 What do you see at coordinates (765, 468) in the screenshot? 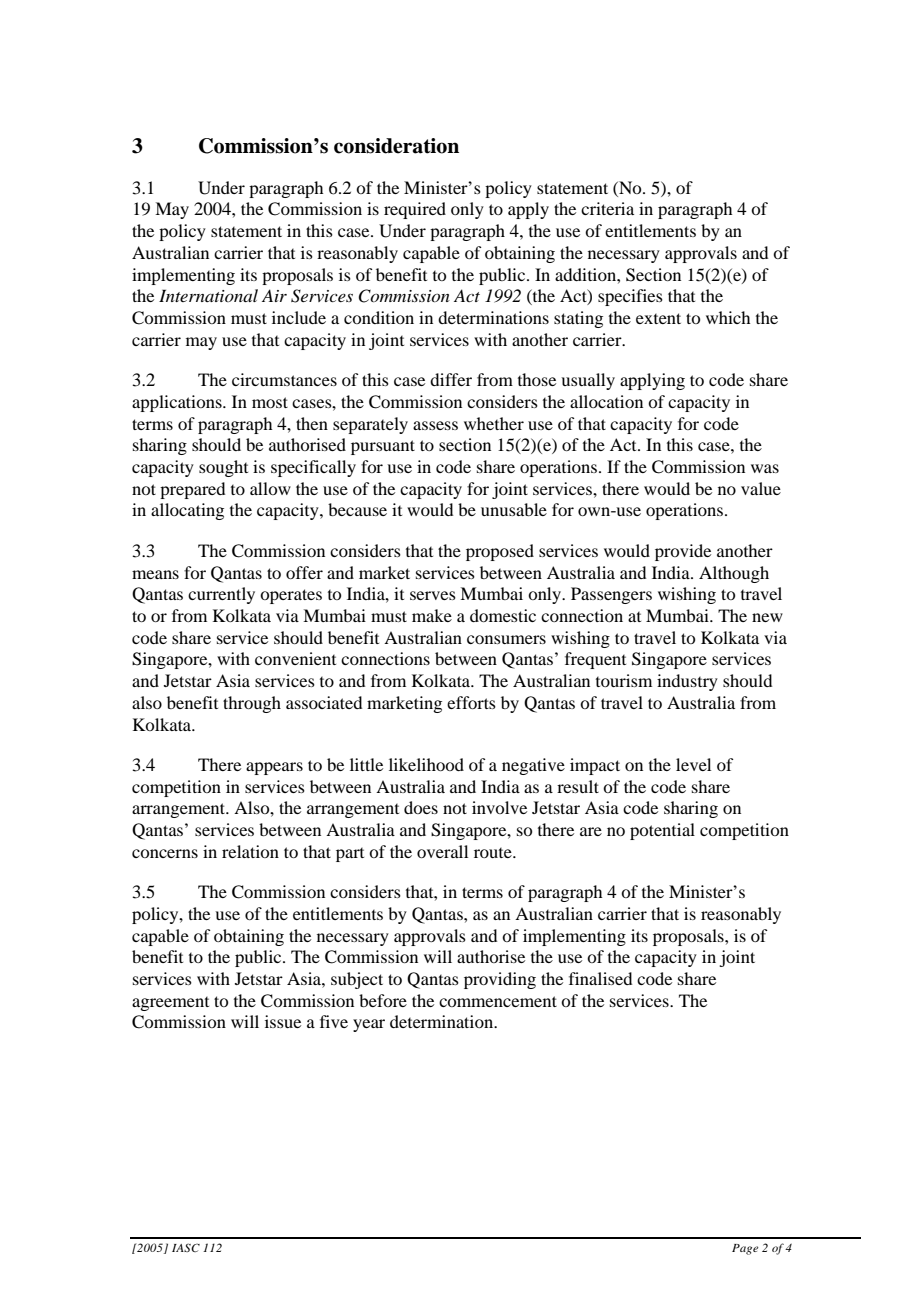
I see `was` at bounding box center [765, 468].
